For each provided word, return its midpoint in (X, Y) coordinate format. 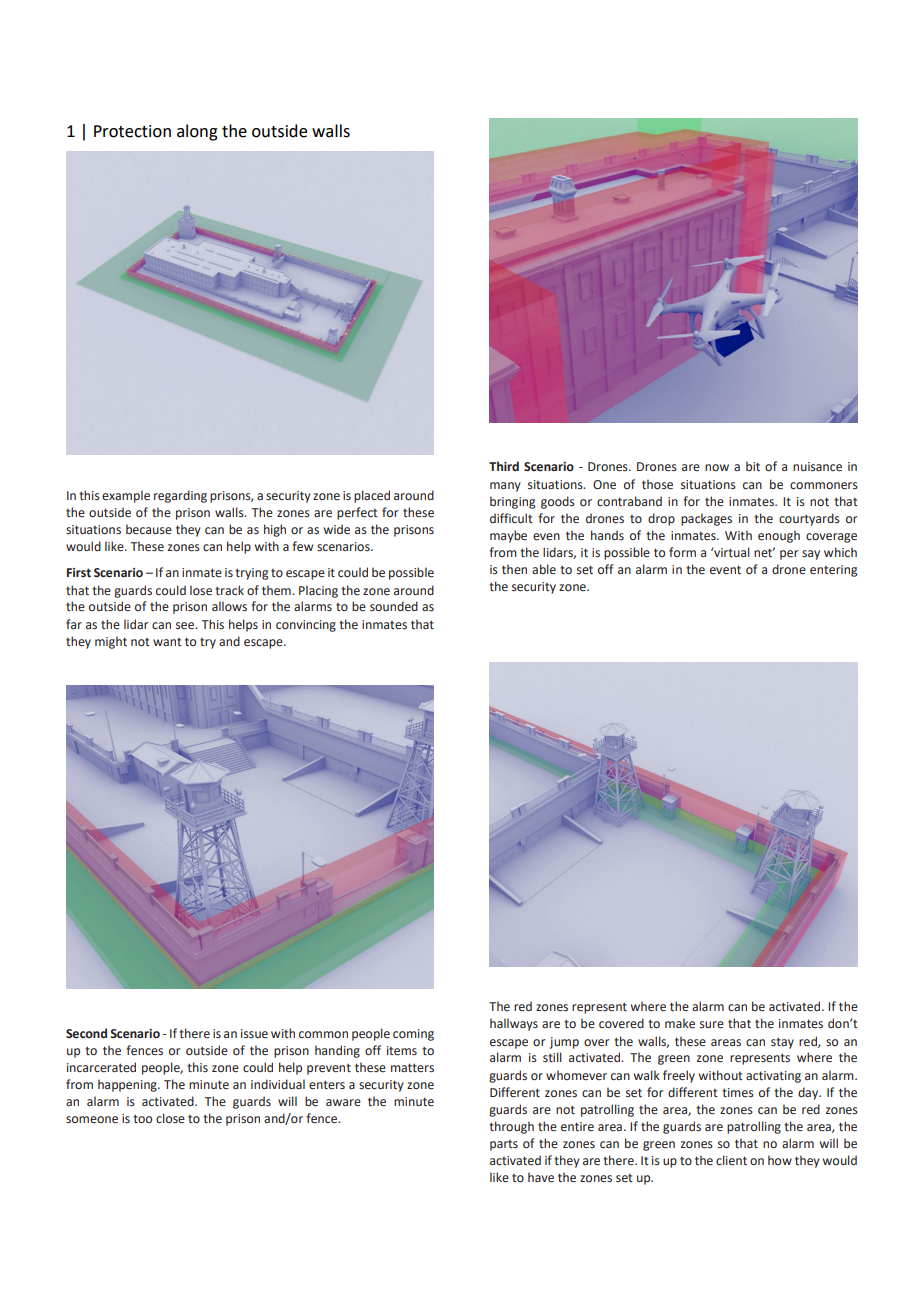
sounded (394, 606)
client (731, 1160)
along (197, 132)
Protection (132, 131)
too (142, 1119)
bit (753, 466)
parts (504, 1145)
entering (833, 571)
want (167, 642)
